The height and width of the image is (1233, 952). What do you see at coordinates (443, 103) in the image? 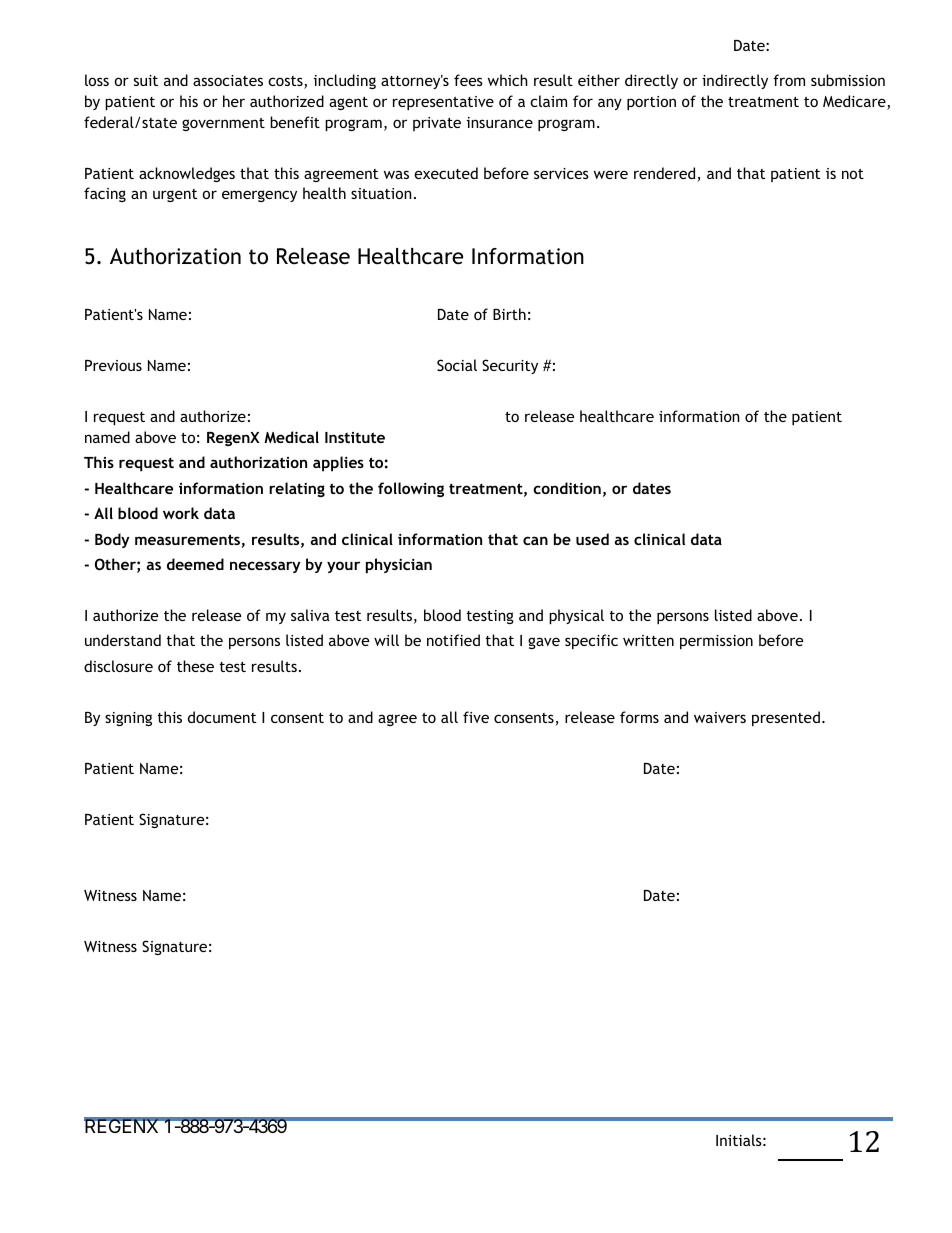
I see `representative` at bounding box center [443, 103].
